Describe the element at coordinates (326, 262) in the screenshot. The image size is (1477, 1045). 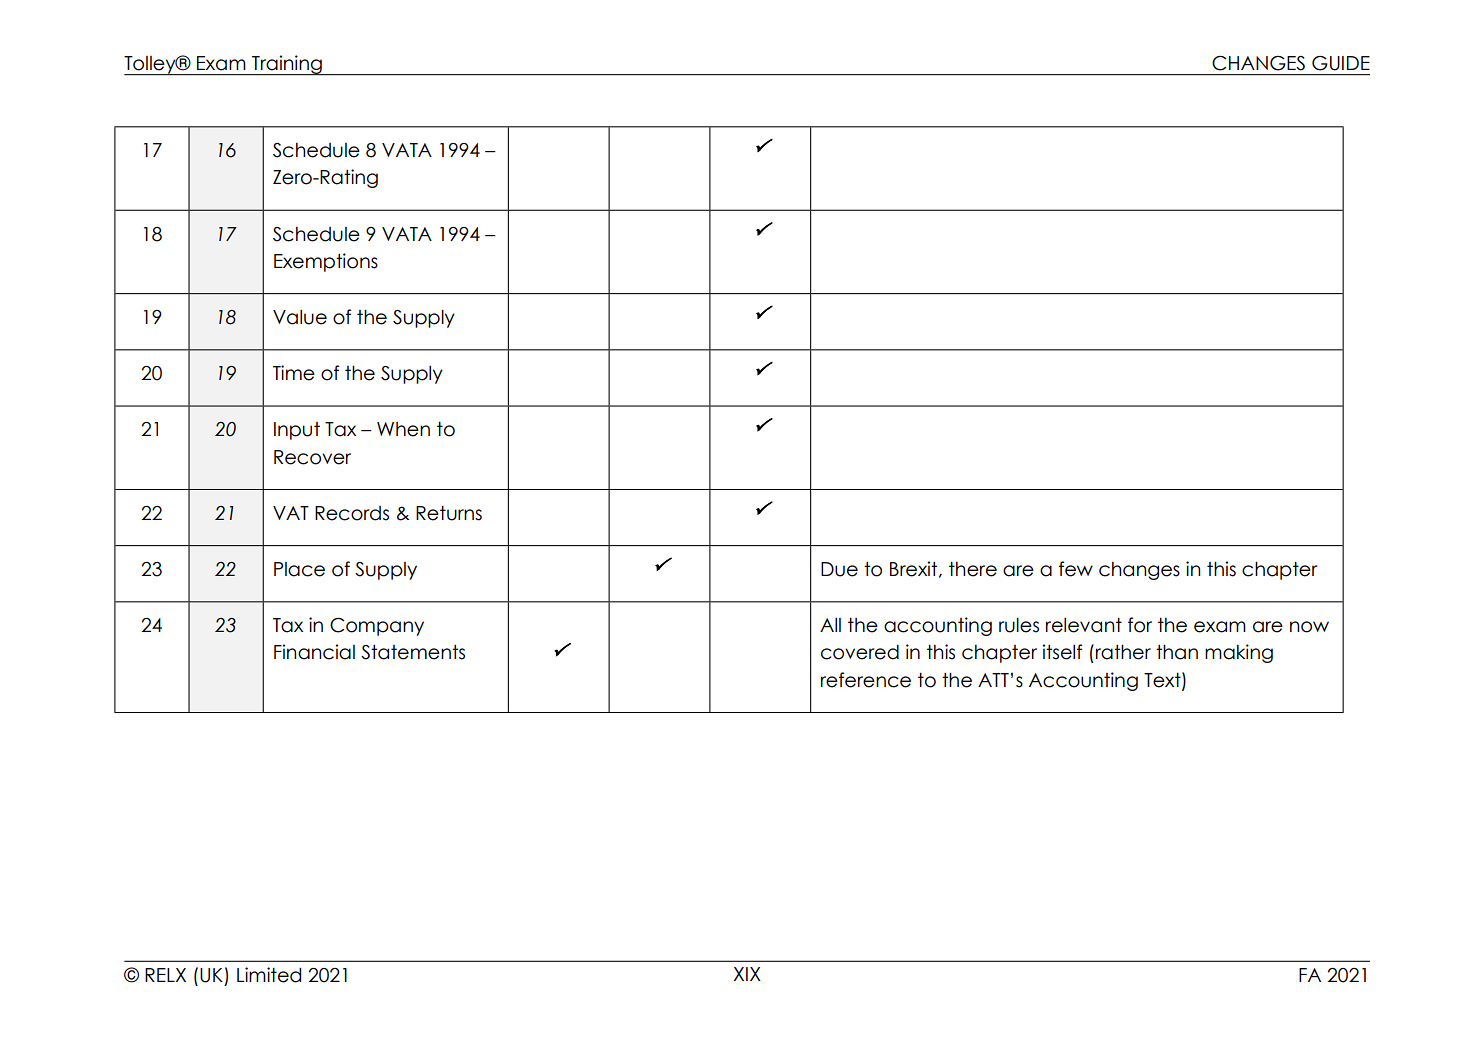
I see `Exemptions` at that location.
